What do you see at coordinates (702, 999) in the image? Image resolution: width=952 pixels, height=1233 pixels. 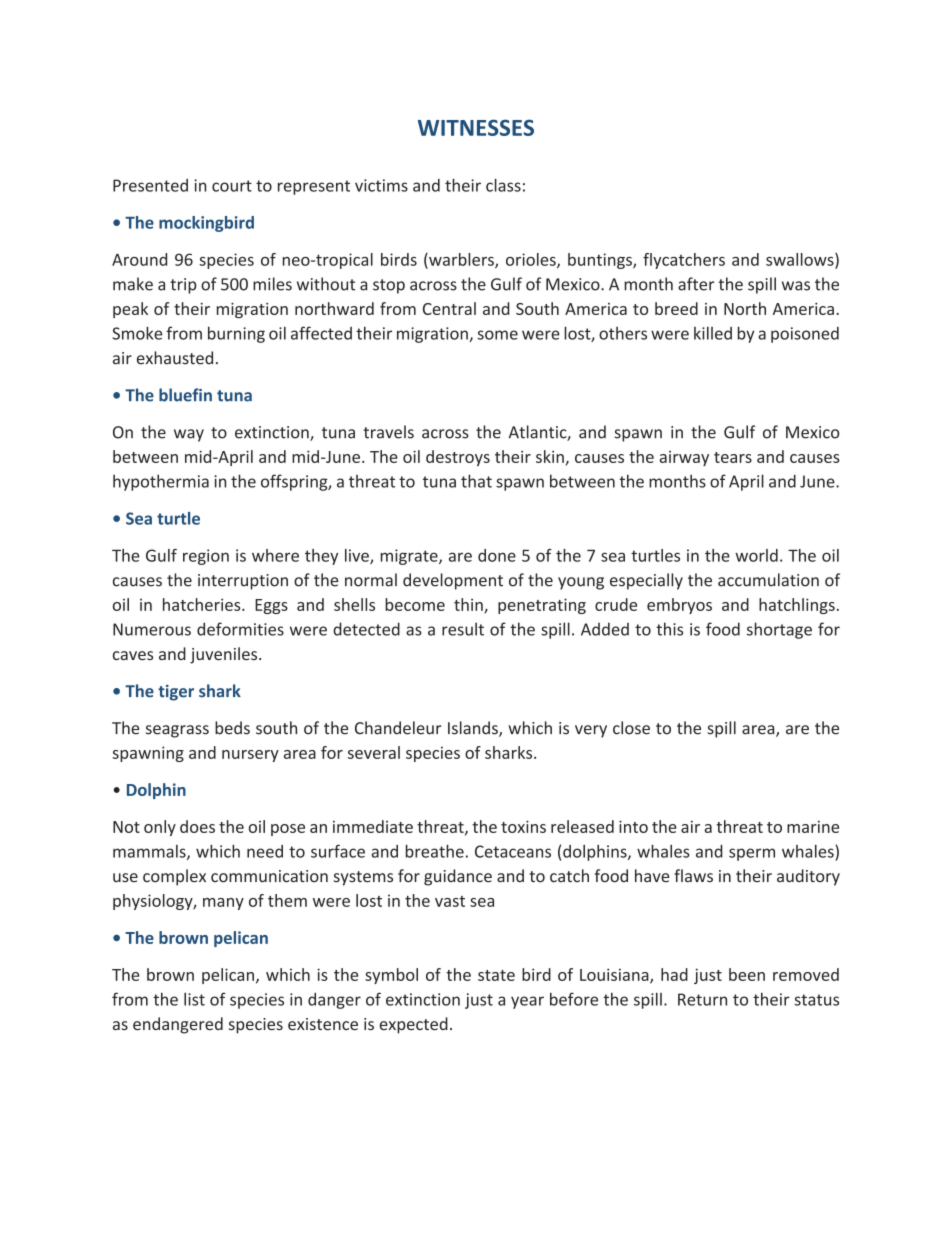 I see `Return` at bounding box center [702, 999].
